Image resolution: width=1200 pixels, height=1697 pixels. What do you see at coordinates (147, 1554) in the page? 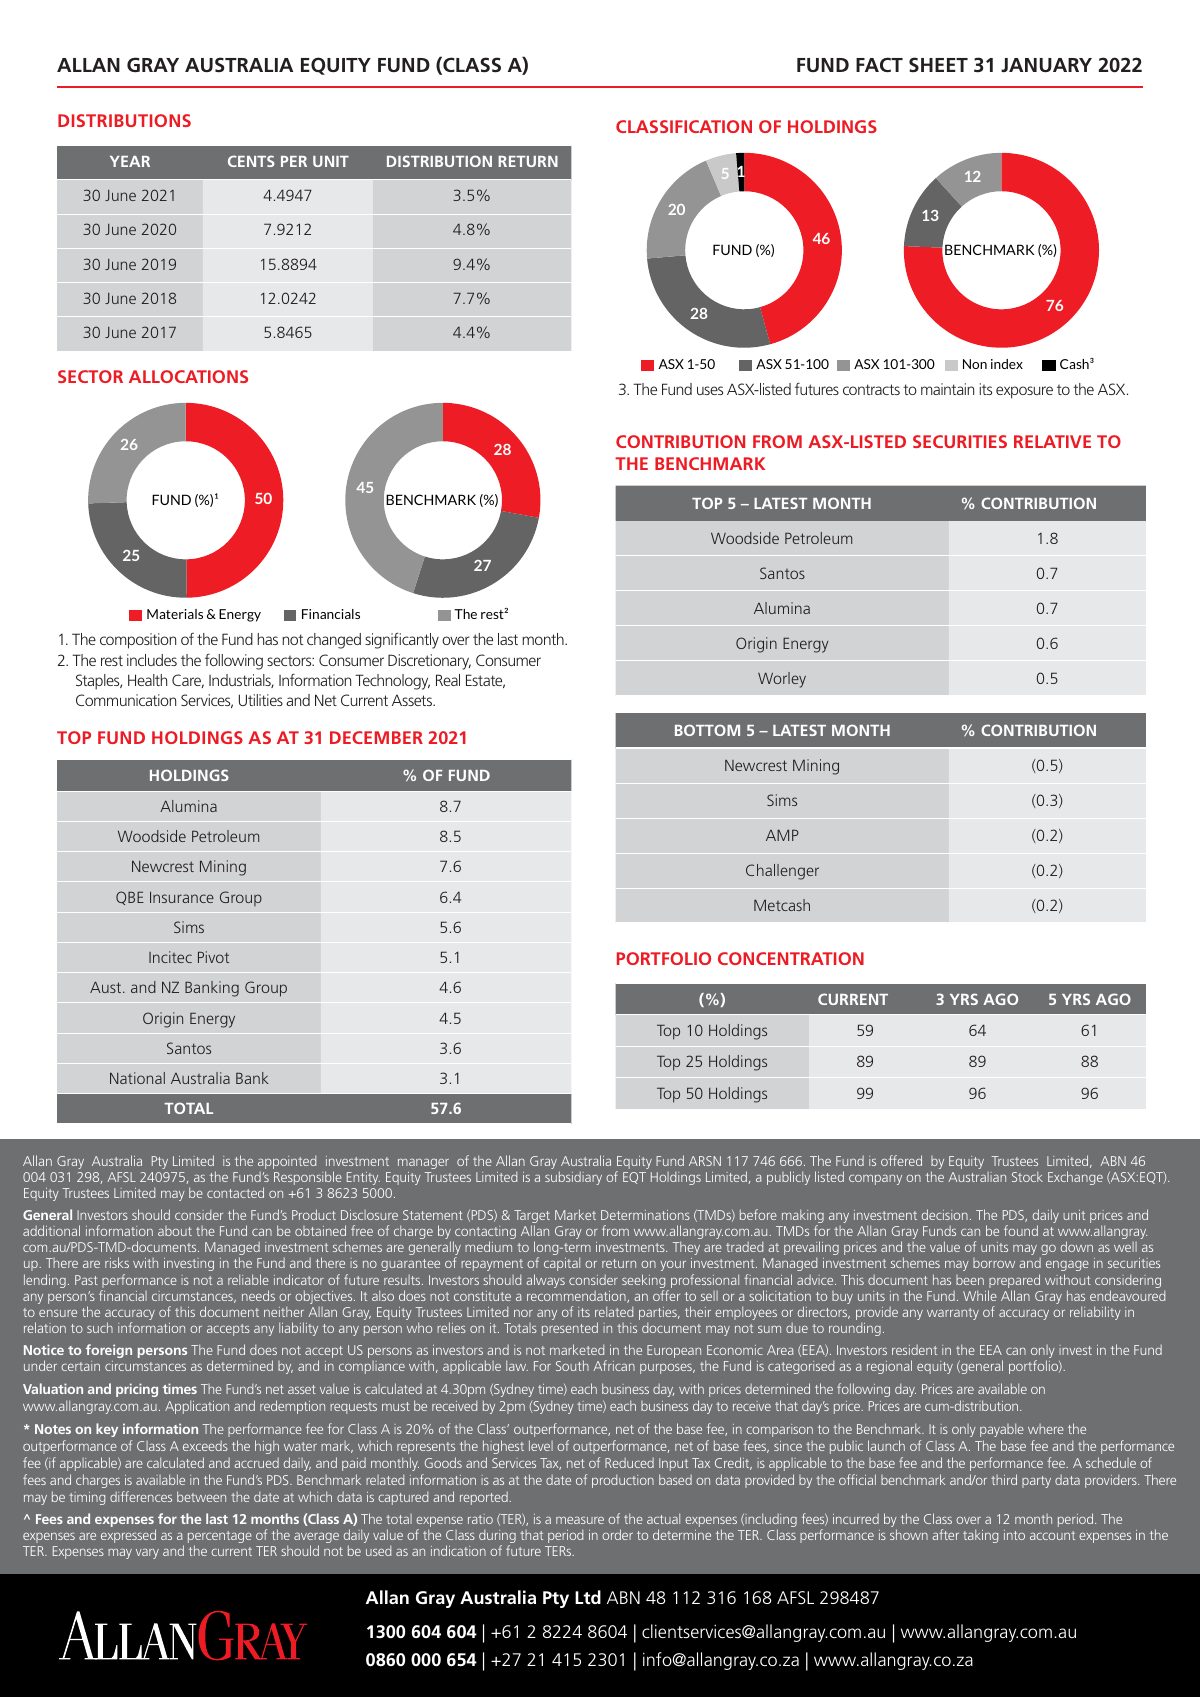
I see `vary` at bounding box center [147, 1554].
